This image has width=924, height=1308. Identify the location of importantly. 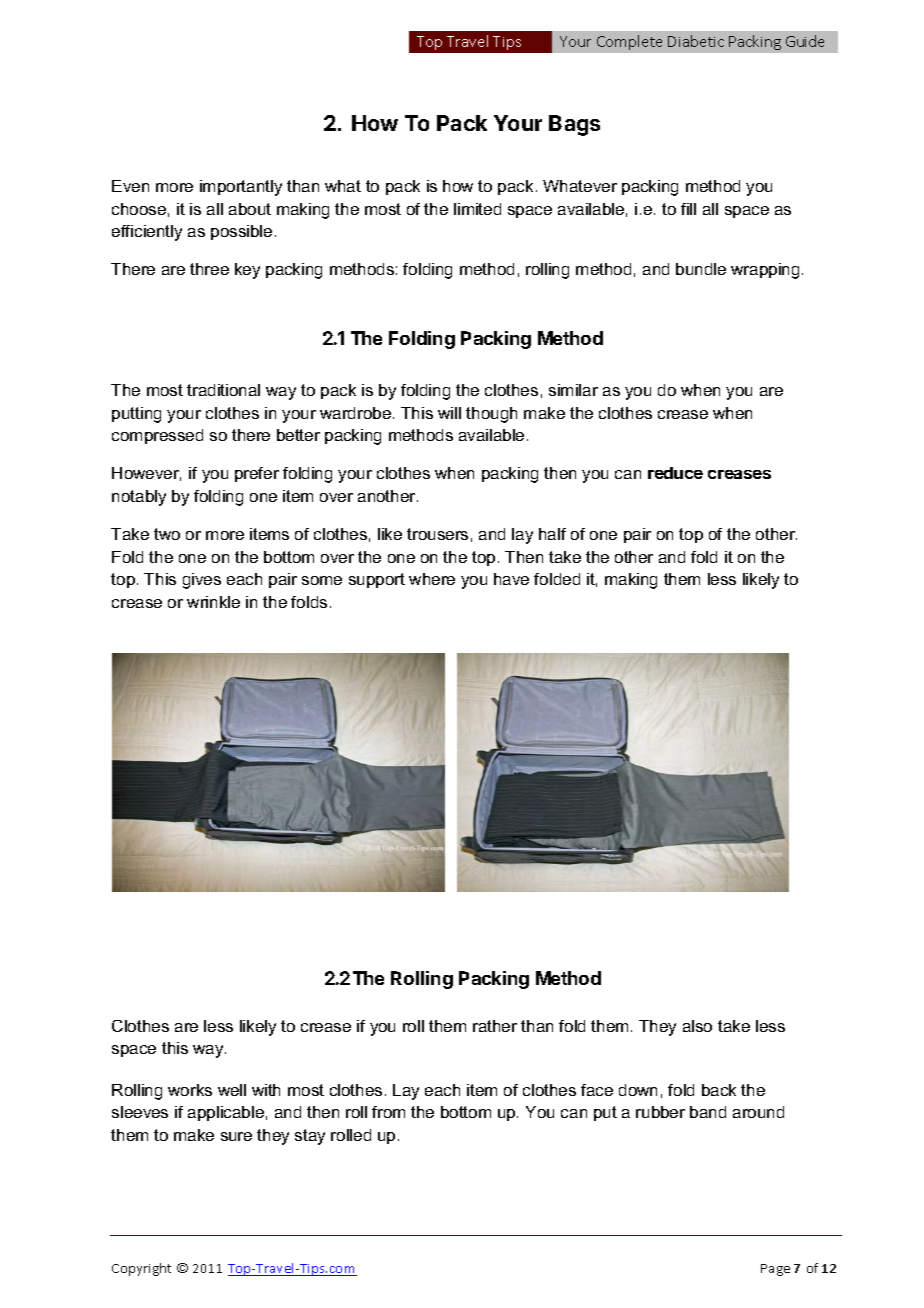
(241, 188).
